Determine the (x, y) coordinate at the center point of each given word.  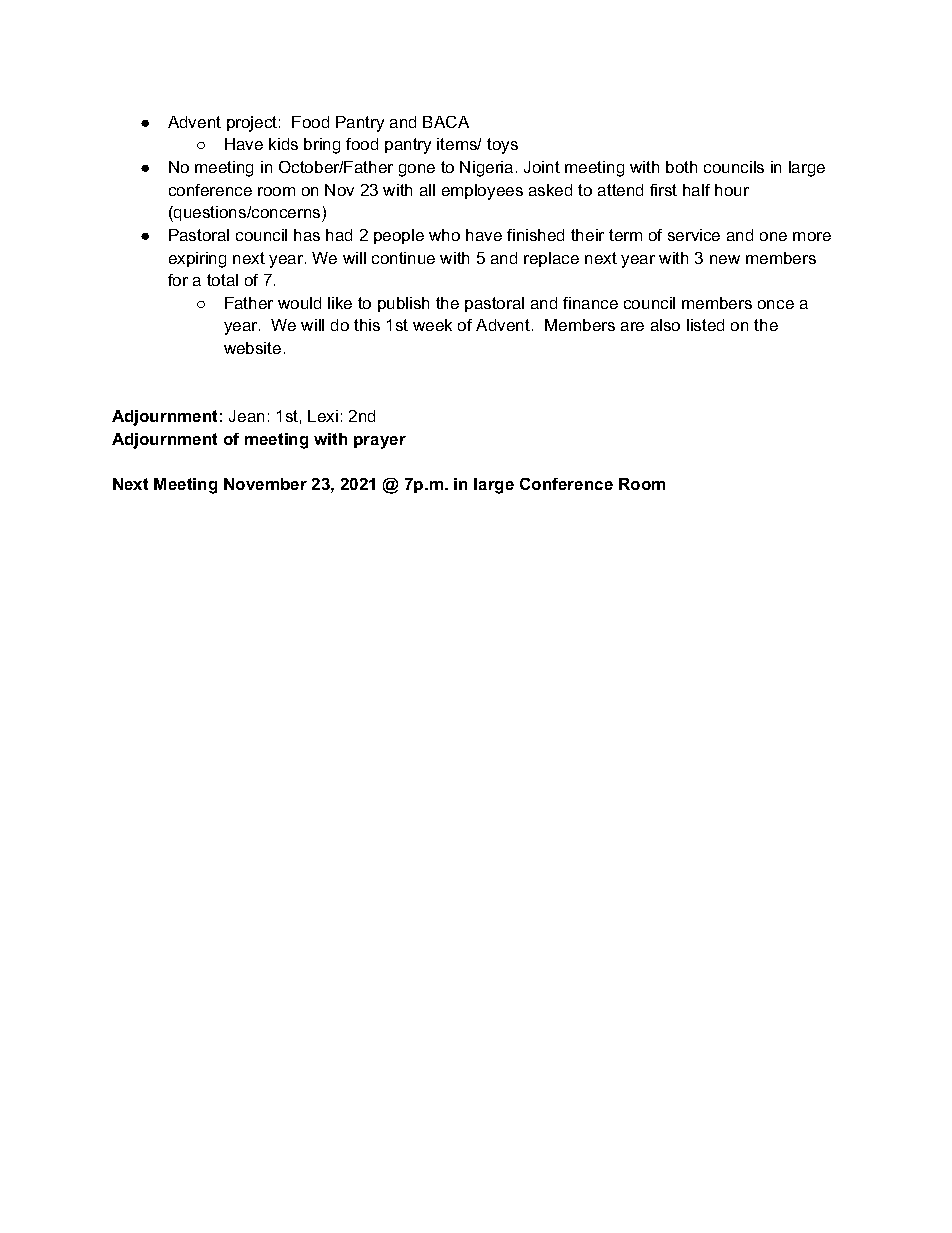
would (299, 303)
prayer (380, 442)
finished (535, 235)
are (632, 326)
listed (705, 325)
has (307, 235)
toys (502, 146)
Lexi (323, 416)
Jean (246, 416)
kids (283, 144)
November (265, 484)
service (694, 235)
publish (403, 304)
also (665, 325)
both (681, 167)
